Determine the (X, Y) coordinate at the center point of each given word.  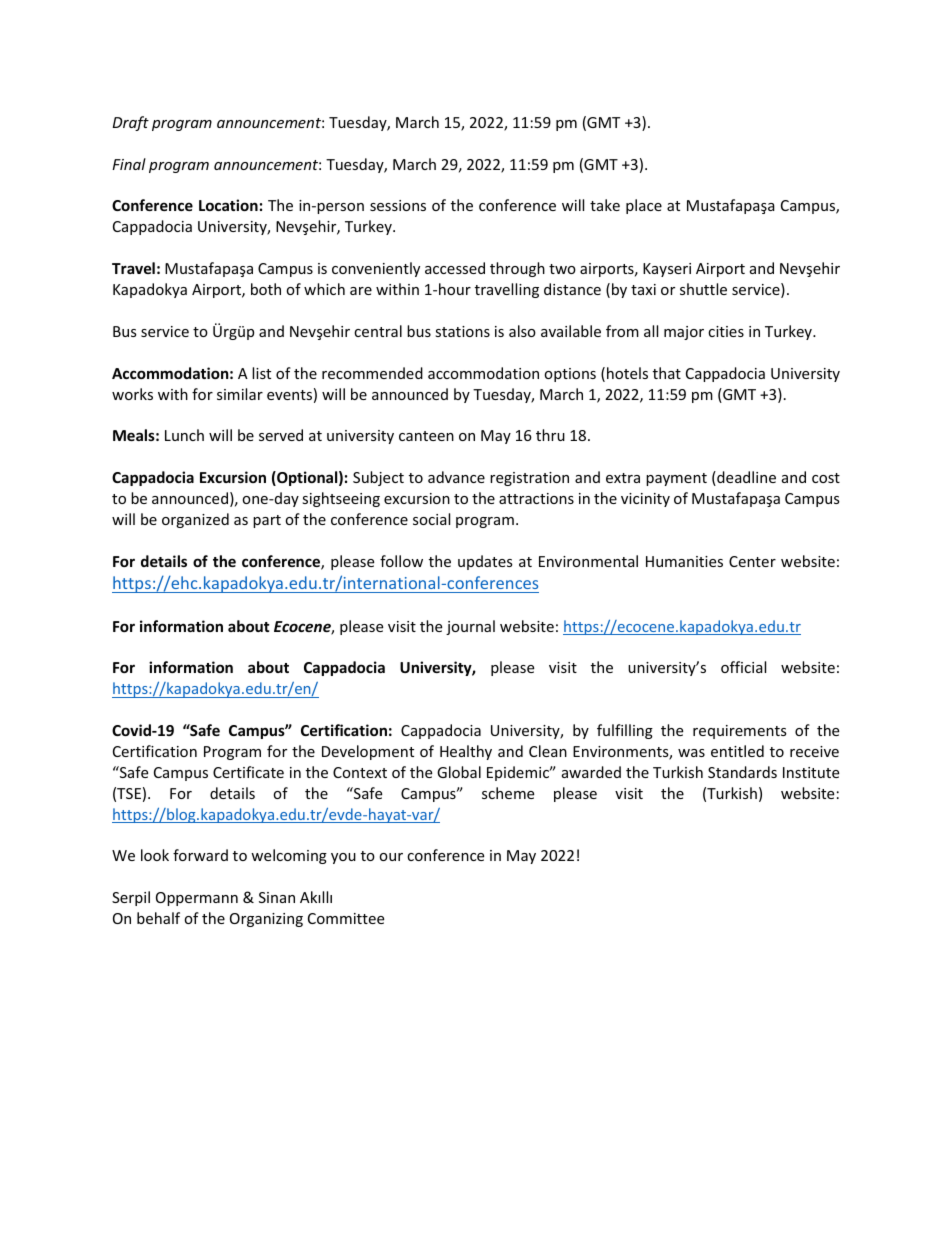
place (644, 206)
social (431, 519)
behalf (158, 918)
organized (195, 520)
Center (752, 561)
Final (129, 164)
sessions (398, 205)
